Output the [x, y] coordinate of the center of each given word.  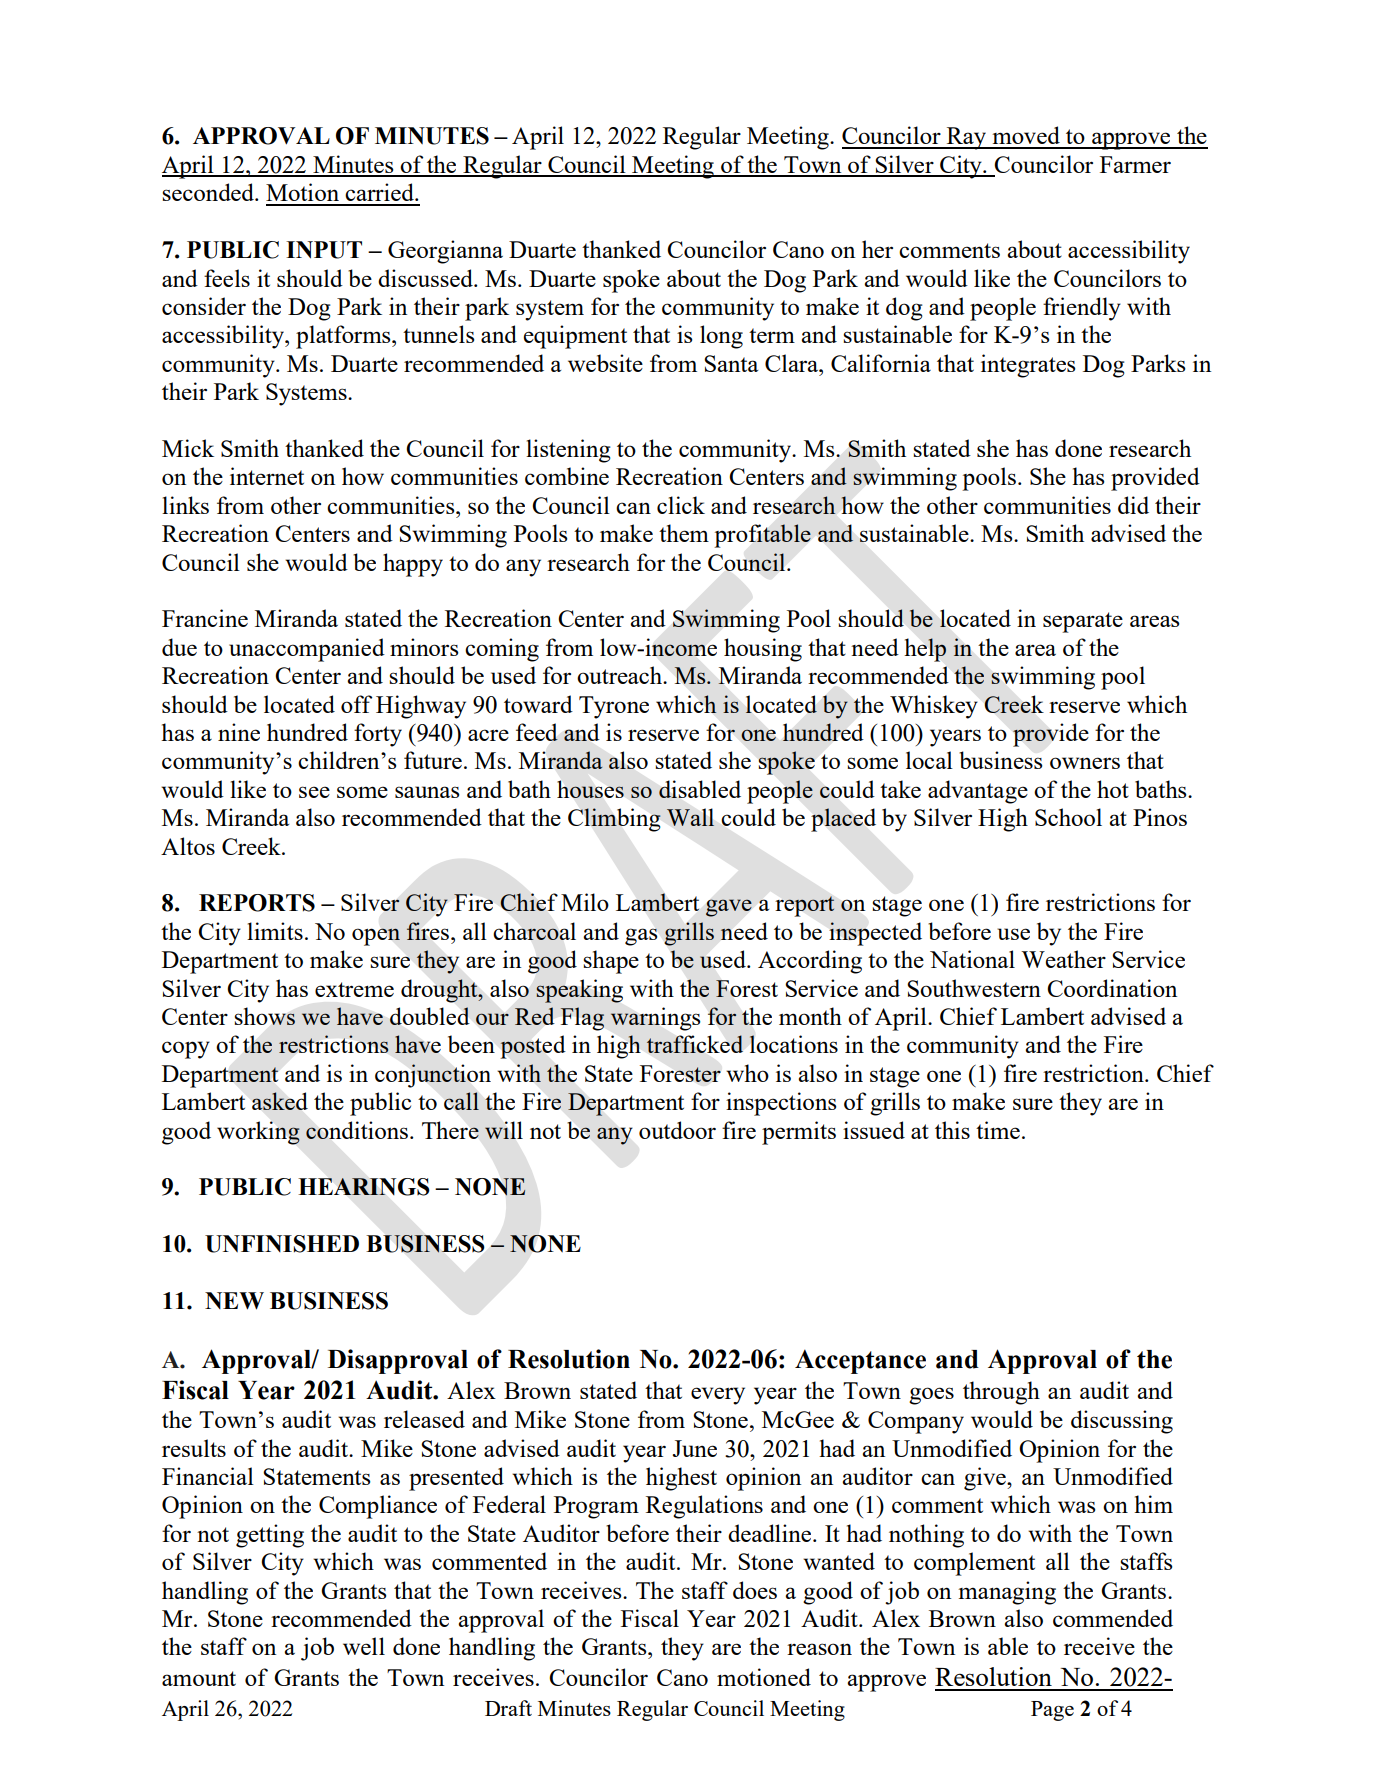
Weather [1063, 959]
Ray [967, 138]
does [755, 1590]
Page [1052, 1711]
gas [641, 937]
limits [275, 931]
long [721, 337]
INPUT [324, 250]
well [364, 1646]
